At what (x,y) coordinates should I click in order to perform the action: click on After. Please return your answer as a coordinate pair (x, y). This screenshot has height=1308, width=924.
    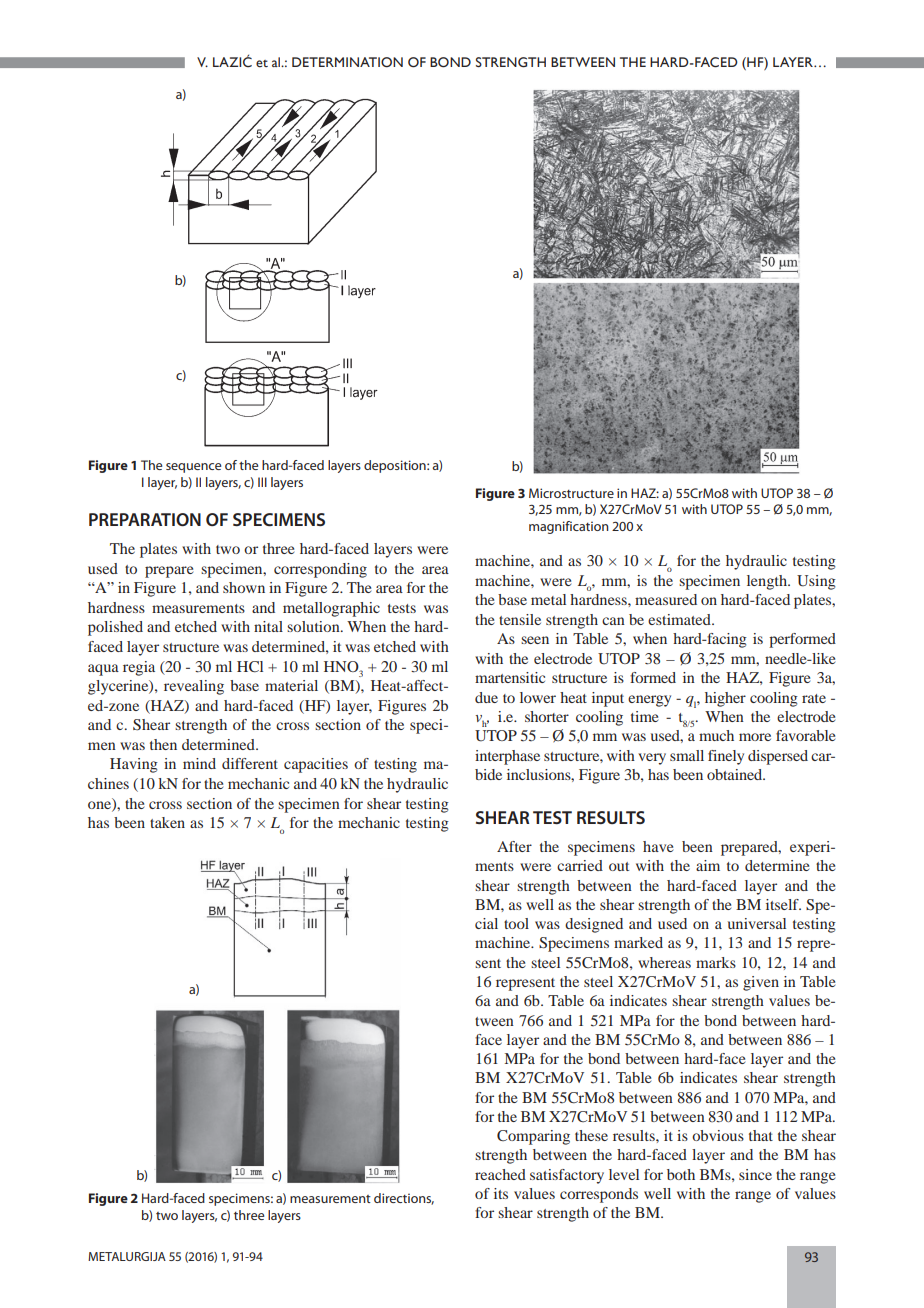
    Looking at the image, I should click on (514, 846).
